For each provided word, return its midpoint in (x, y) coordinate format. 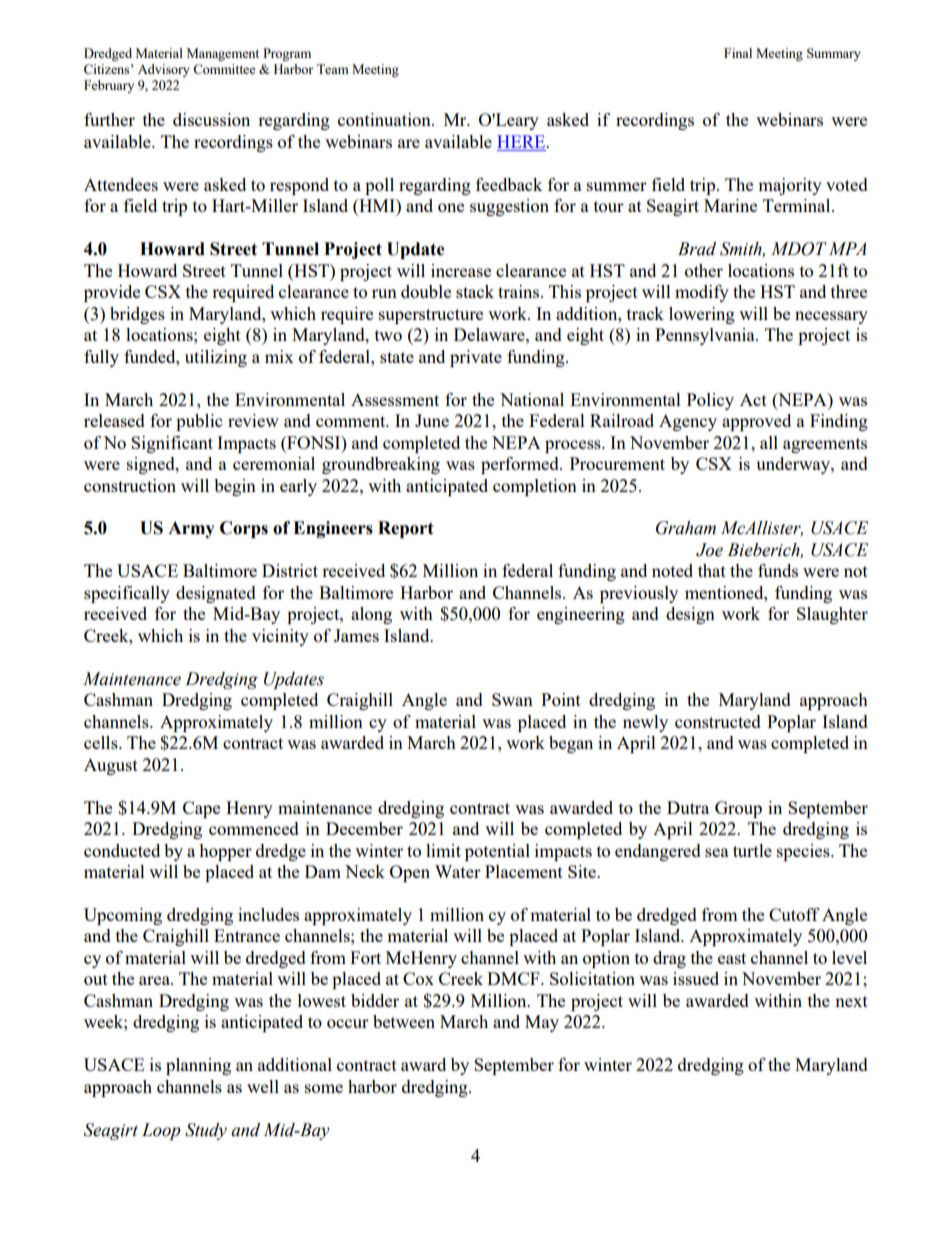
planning (198, 1066)
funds (778, 570)
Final (738, 53)
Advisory (164, 70)
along (371, 615)
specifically (127, 594)
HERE (522, 141)
